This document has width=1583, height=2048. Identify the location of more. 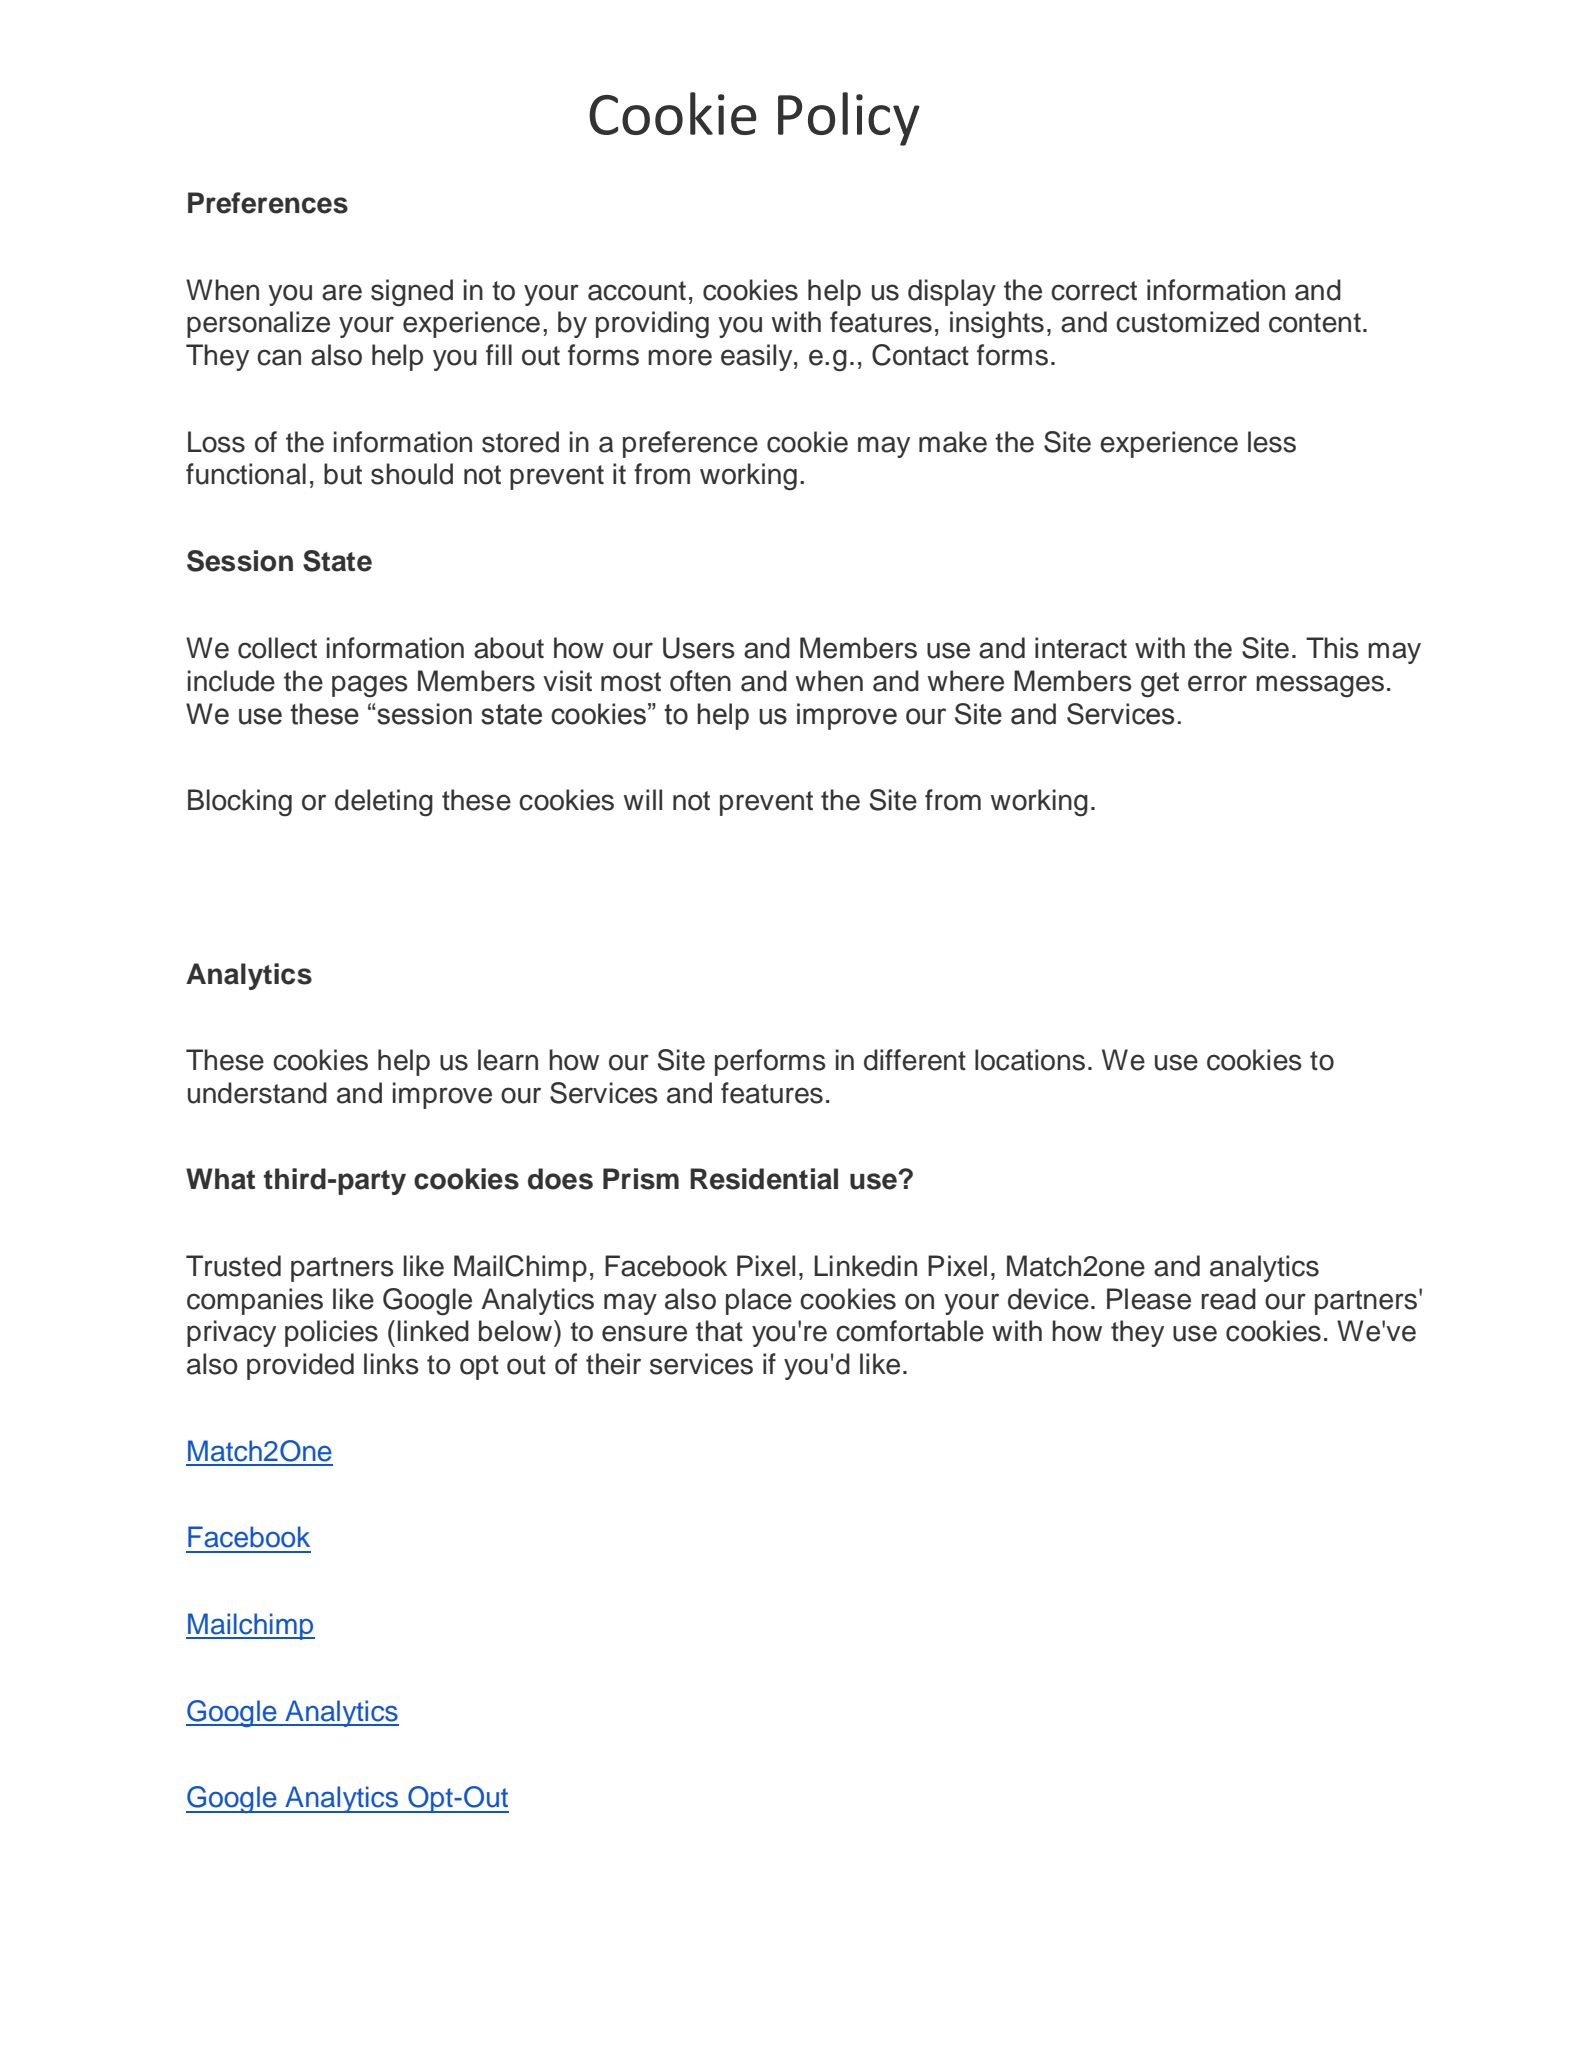
(680, 357).
